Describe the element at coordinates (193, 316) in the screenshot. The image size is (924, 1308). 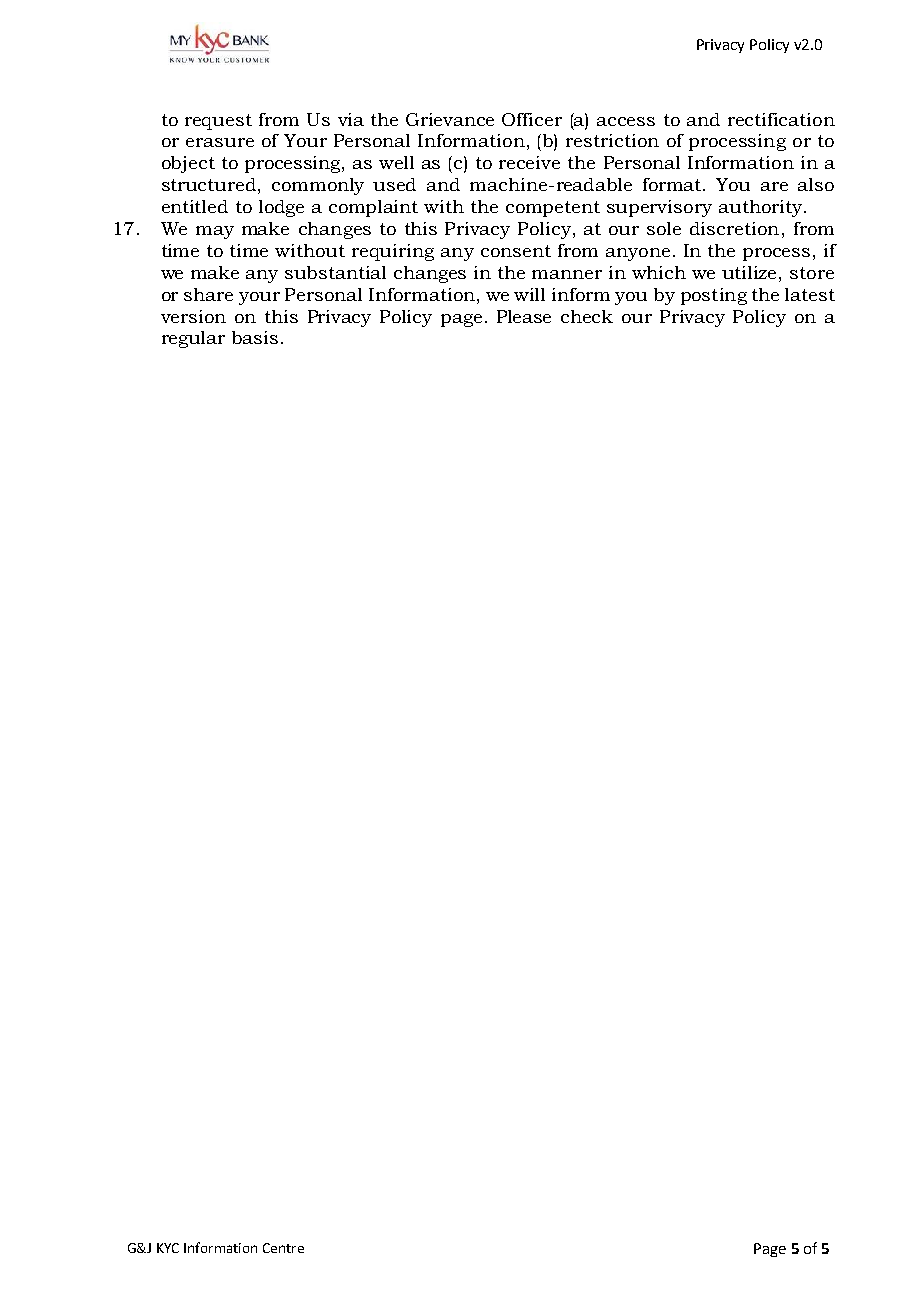
I see `version` at that location.
